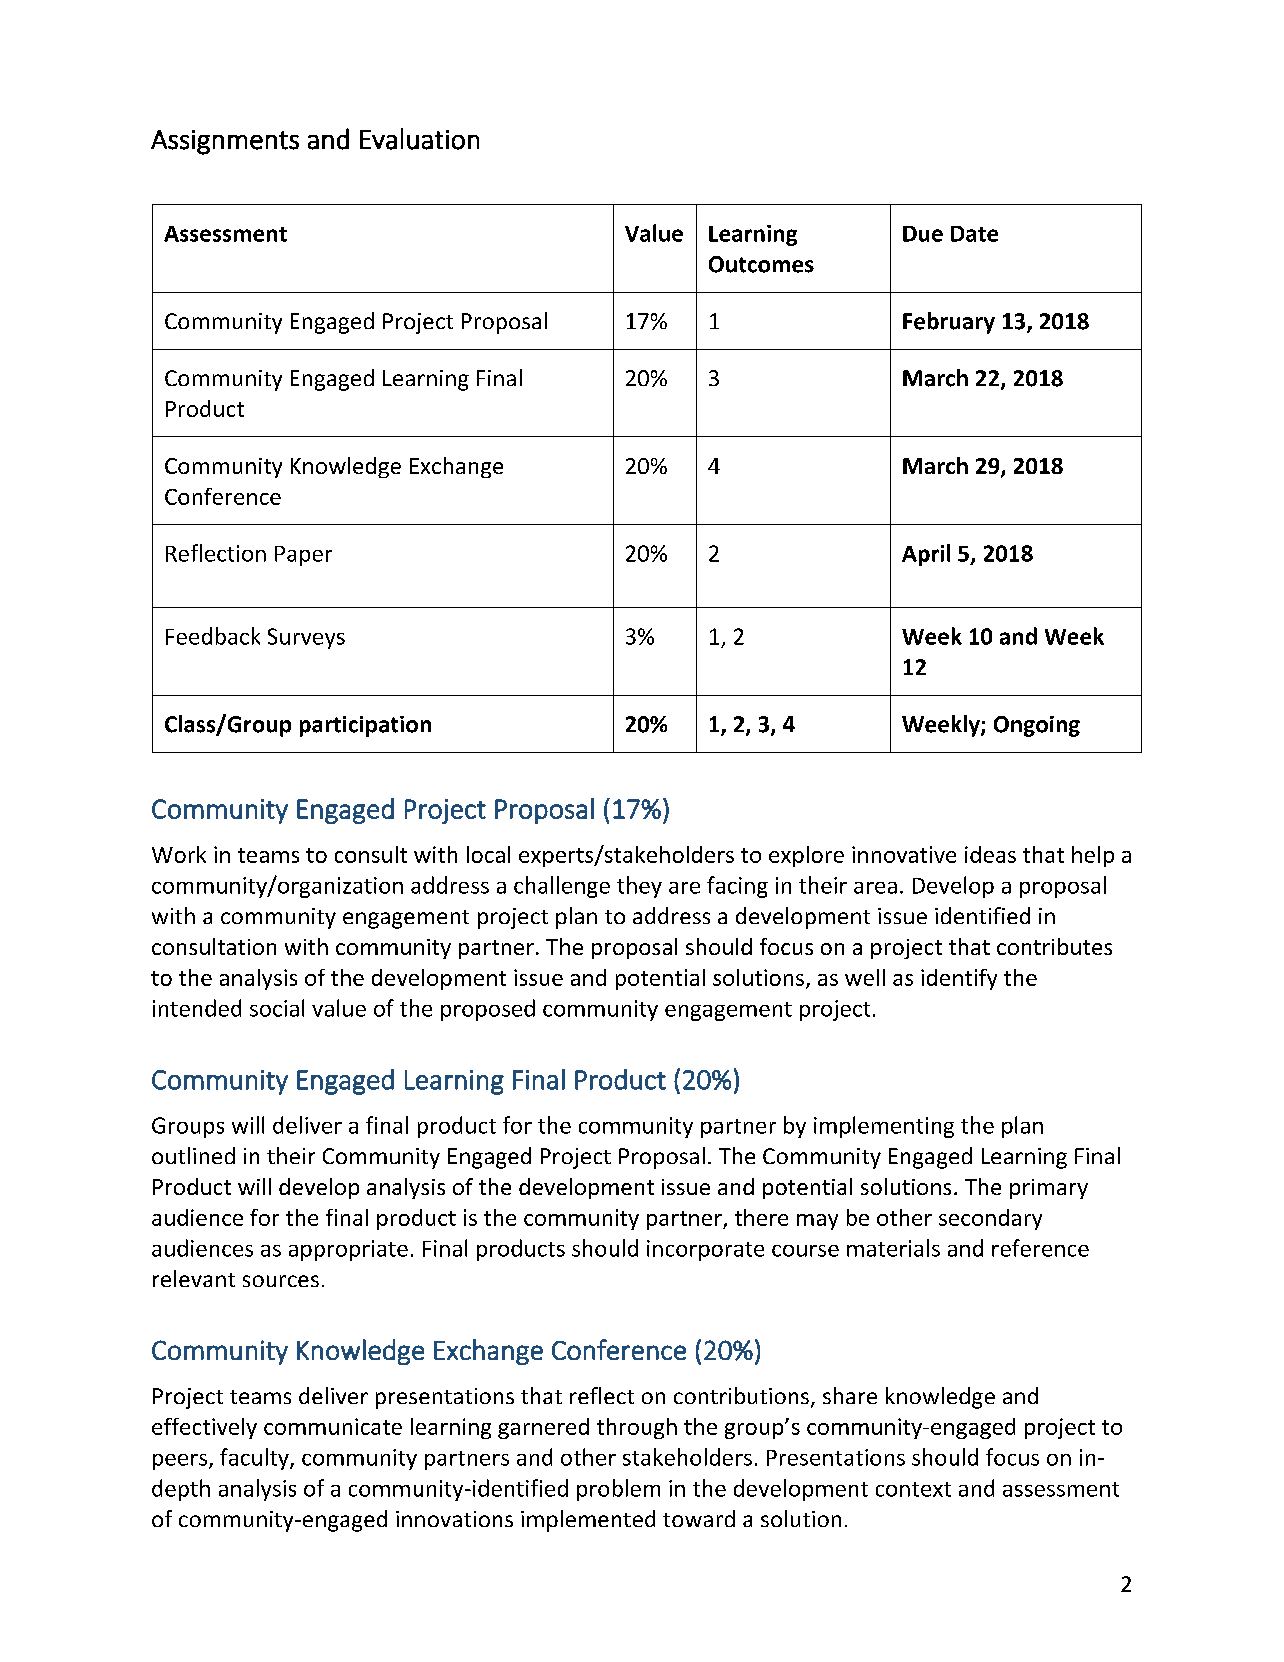 The width and height of the page is (1284, 1662). What do you see at coordinates (1037, 726) in the page?
I see `Ongoing` at bounding box center [1037, 726].
